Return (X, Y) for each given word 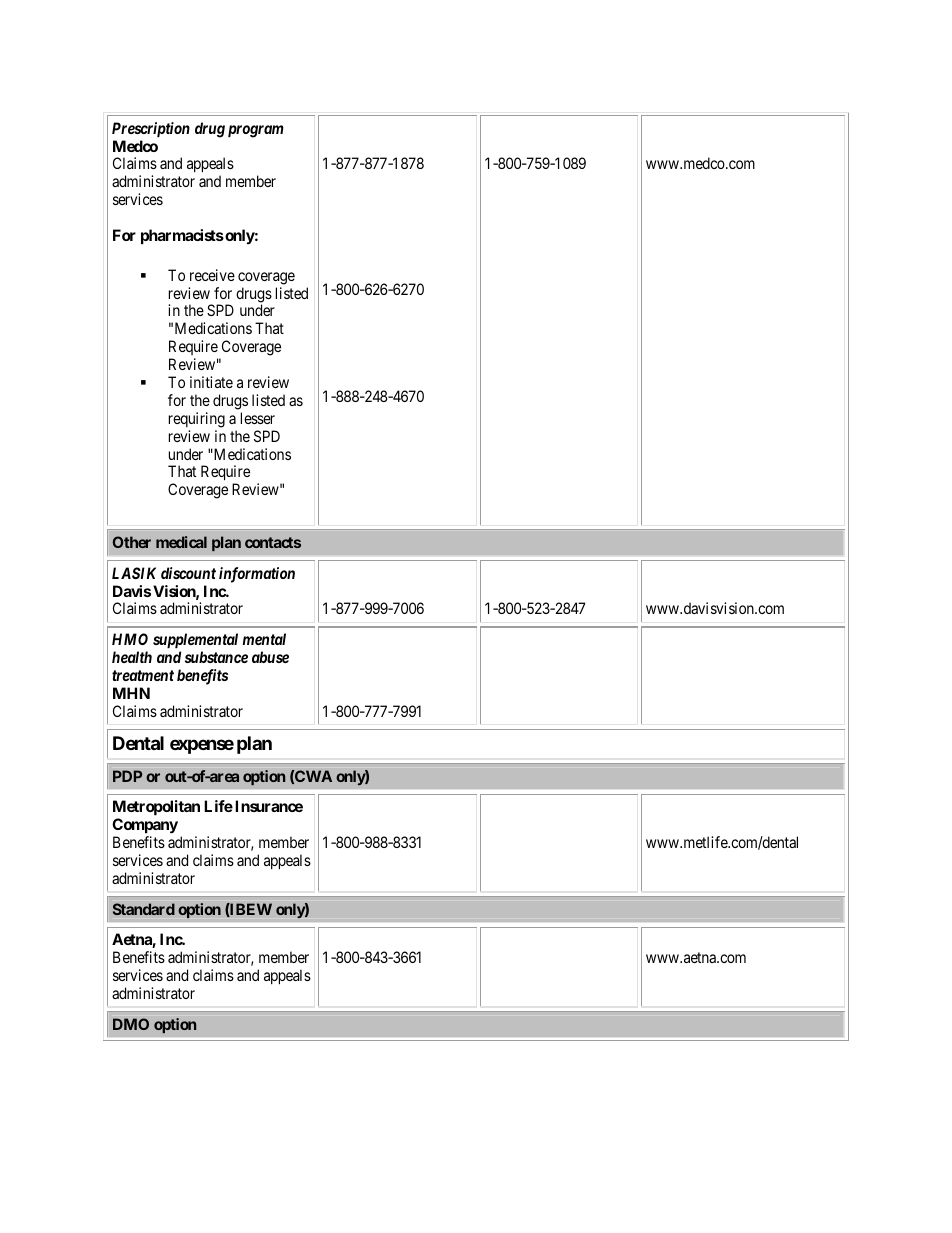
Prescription (151, 129)
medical (181, 542)
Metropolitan (156, 807)
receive (212, 275)
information (257, 575)
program (256, 131)
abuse (270, 657)
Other (132, 542)
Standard (144, 909)
